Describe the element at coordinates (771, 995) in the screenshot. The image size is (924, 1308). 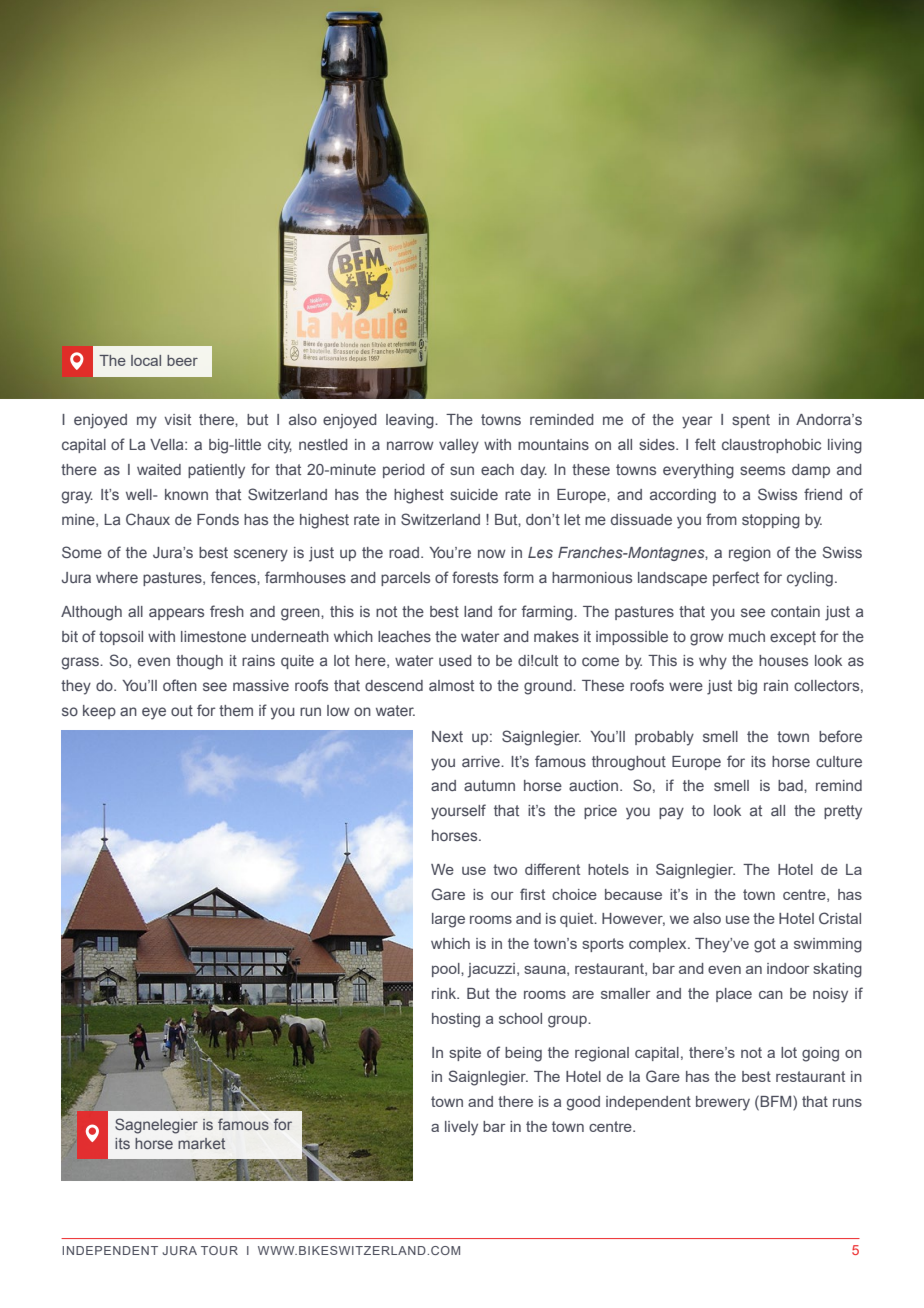
I see `can` at that location.
